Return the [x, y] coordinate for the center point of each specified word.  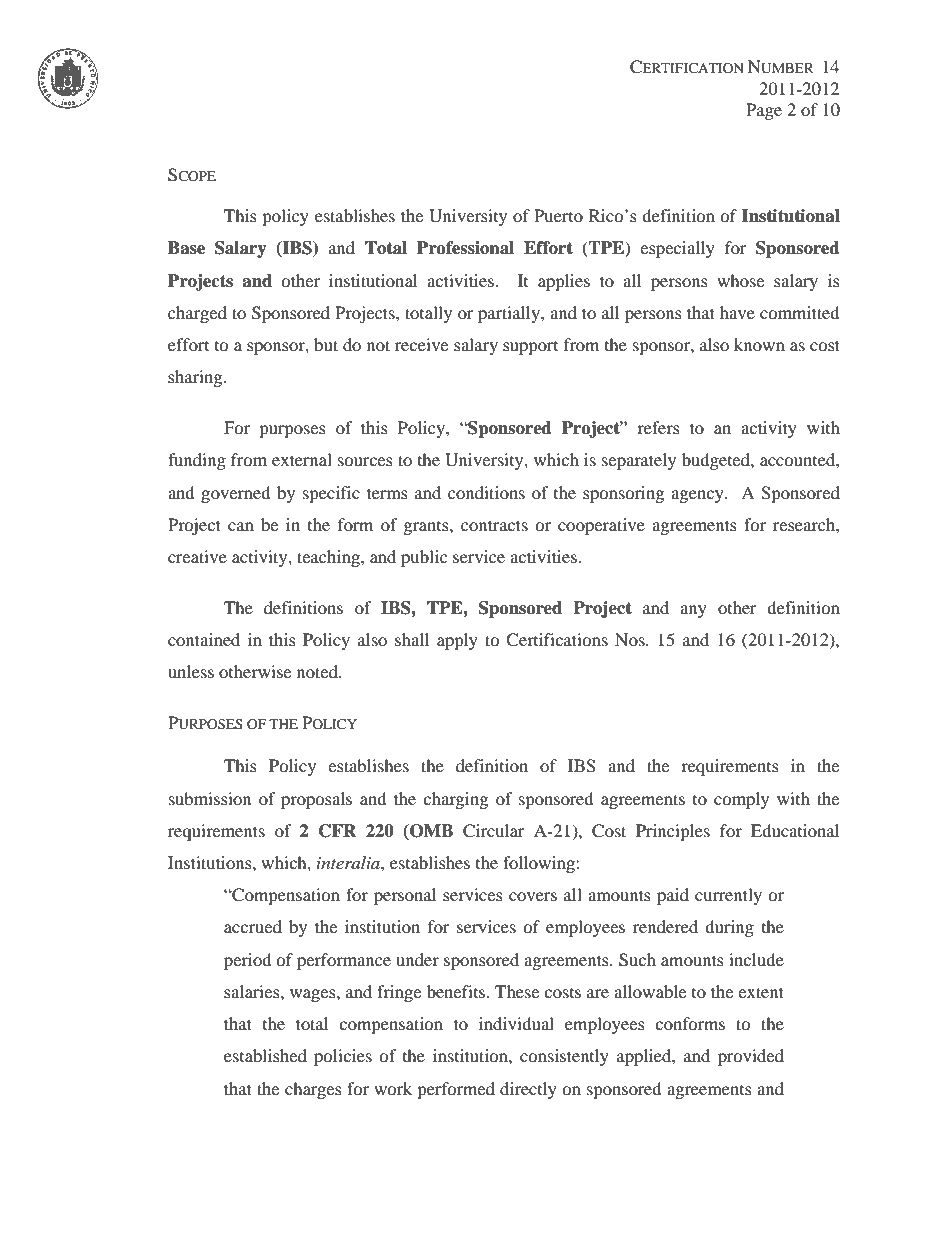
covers [533, 896]
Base [186, 248]
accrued [253, 926]
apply [457, 641]
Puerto [558, 215]
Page [764, 111]
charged [197, 314]
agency [698, 496]
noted [318, 671]
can [241, 526]
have [737, 312]
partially [510, 314]
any [693, 611]
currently [728, 896]
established [265, 1055]
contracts [494, 525]
